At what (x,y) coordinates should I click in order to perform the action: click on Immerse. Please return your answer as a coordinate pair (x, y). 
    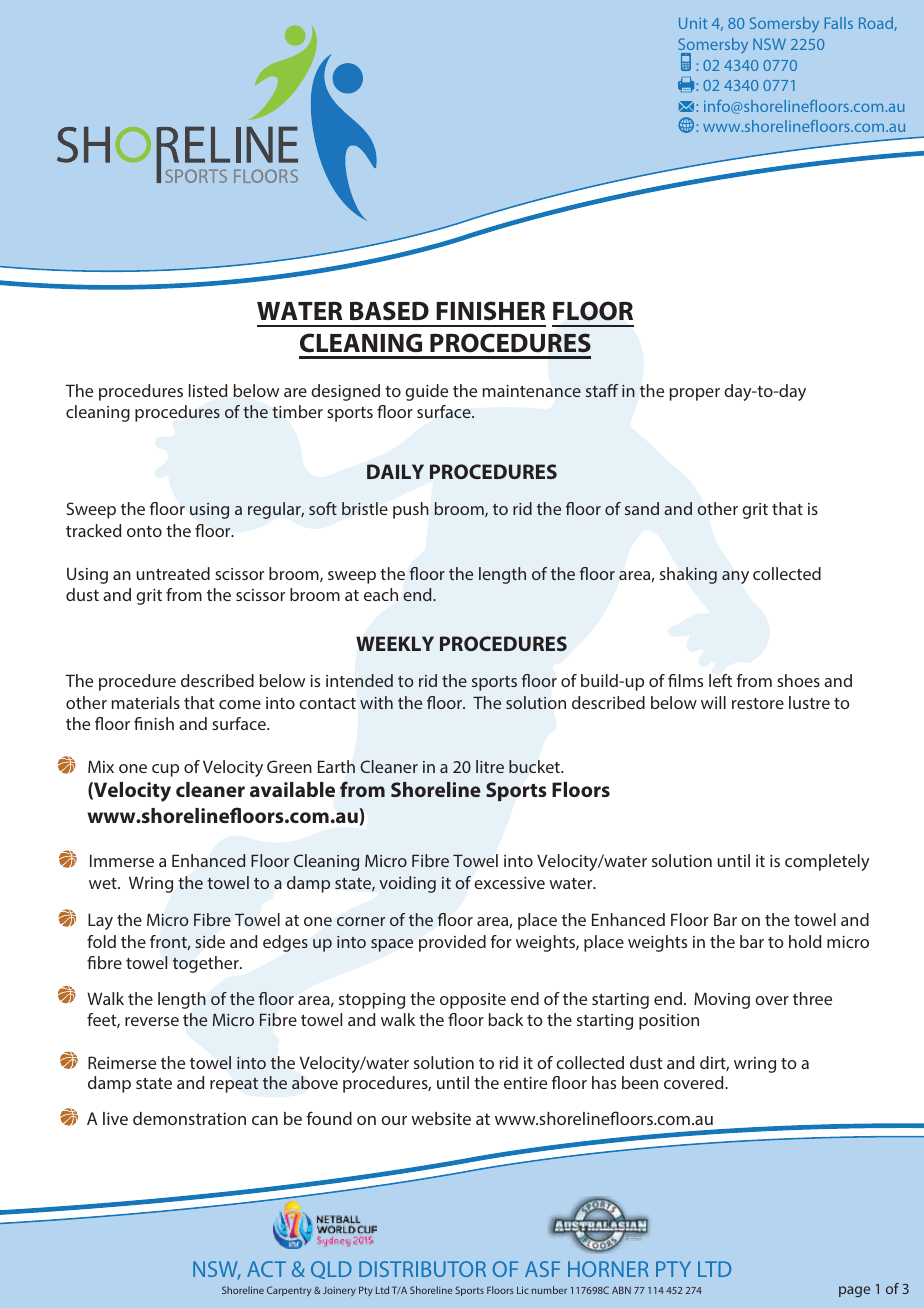
    Looking at the image, I should click on (122, 860).
